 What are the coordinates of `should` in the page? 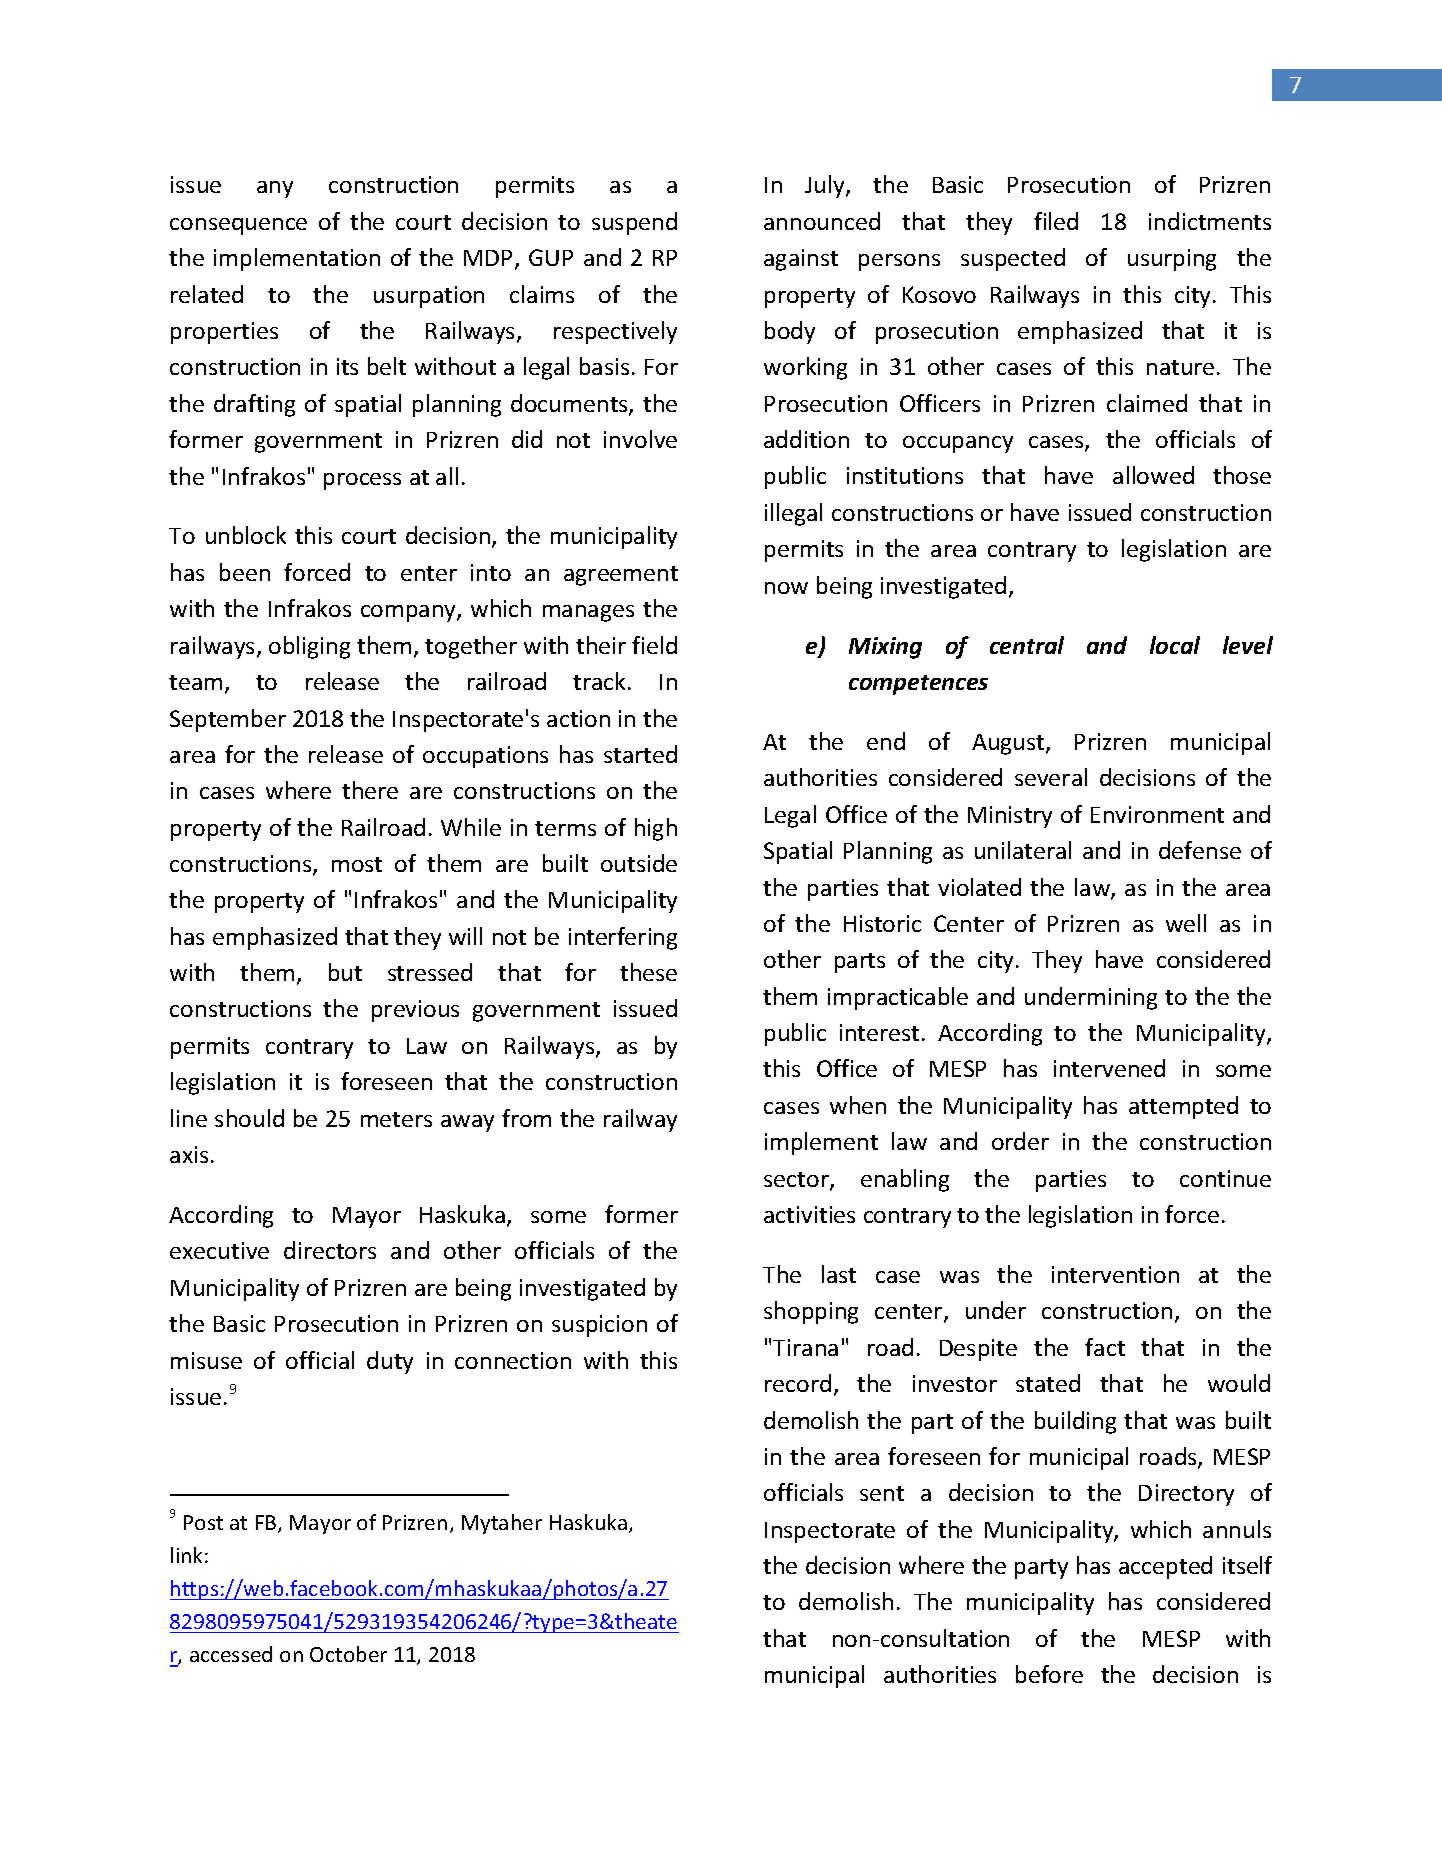 It's located at (249, 1118).
